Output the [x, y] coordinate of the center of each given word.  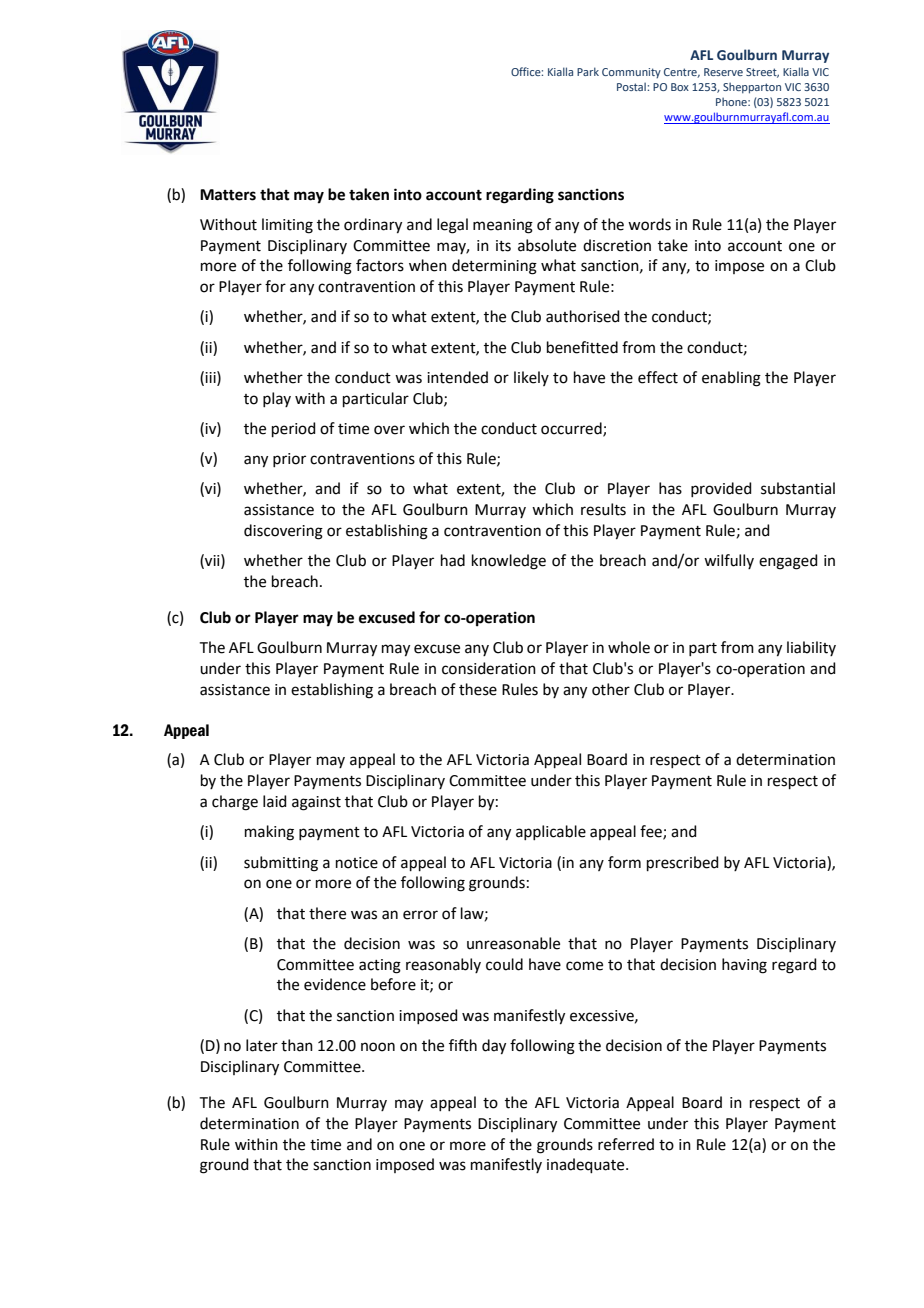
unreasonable [513, 943]
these [478, 689]
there [327, 913]
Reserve [723, 72]
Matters [228, 195]
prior [289, 460]
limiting [287, 226]
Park [588, 71]
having [744, 966]
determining [494, 267]
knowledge [509, 562]
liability [811, 648]
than [297, 1045]
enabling [731, 379]
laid [275, 801]
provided [721, 489]
